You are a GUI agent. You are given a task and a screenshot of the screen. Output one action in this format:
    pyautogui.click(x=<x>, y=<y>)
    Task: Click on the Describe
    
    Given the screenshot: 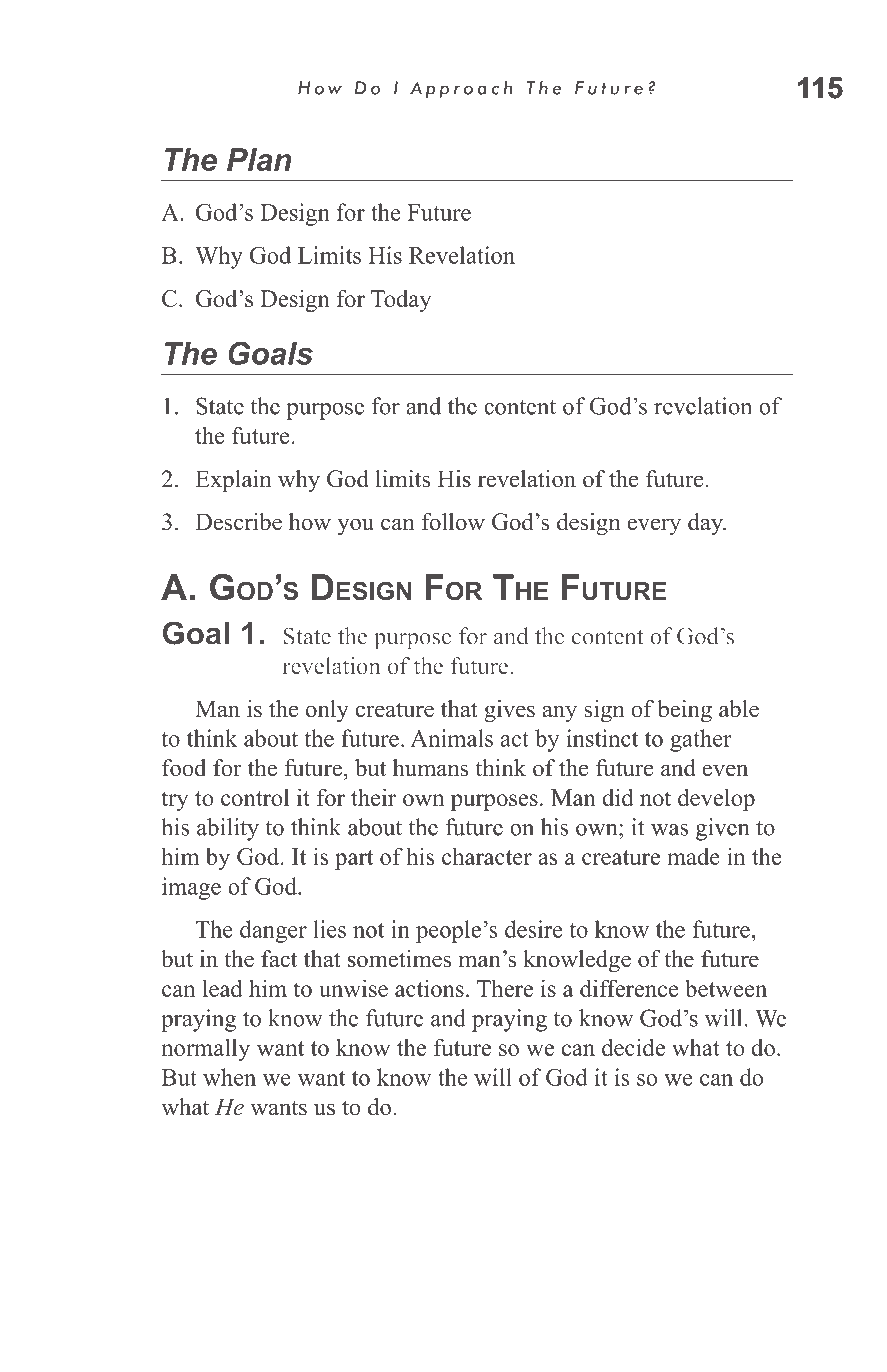 What is the action you would take?
    pyautogui.click(x=238, y=522)
